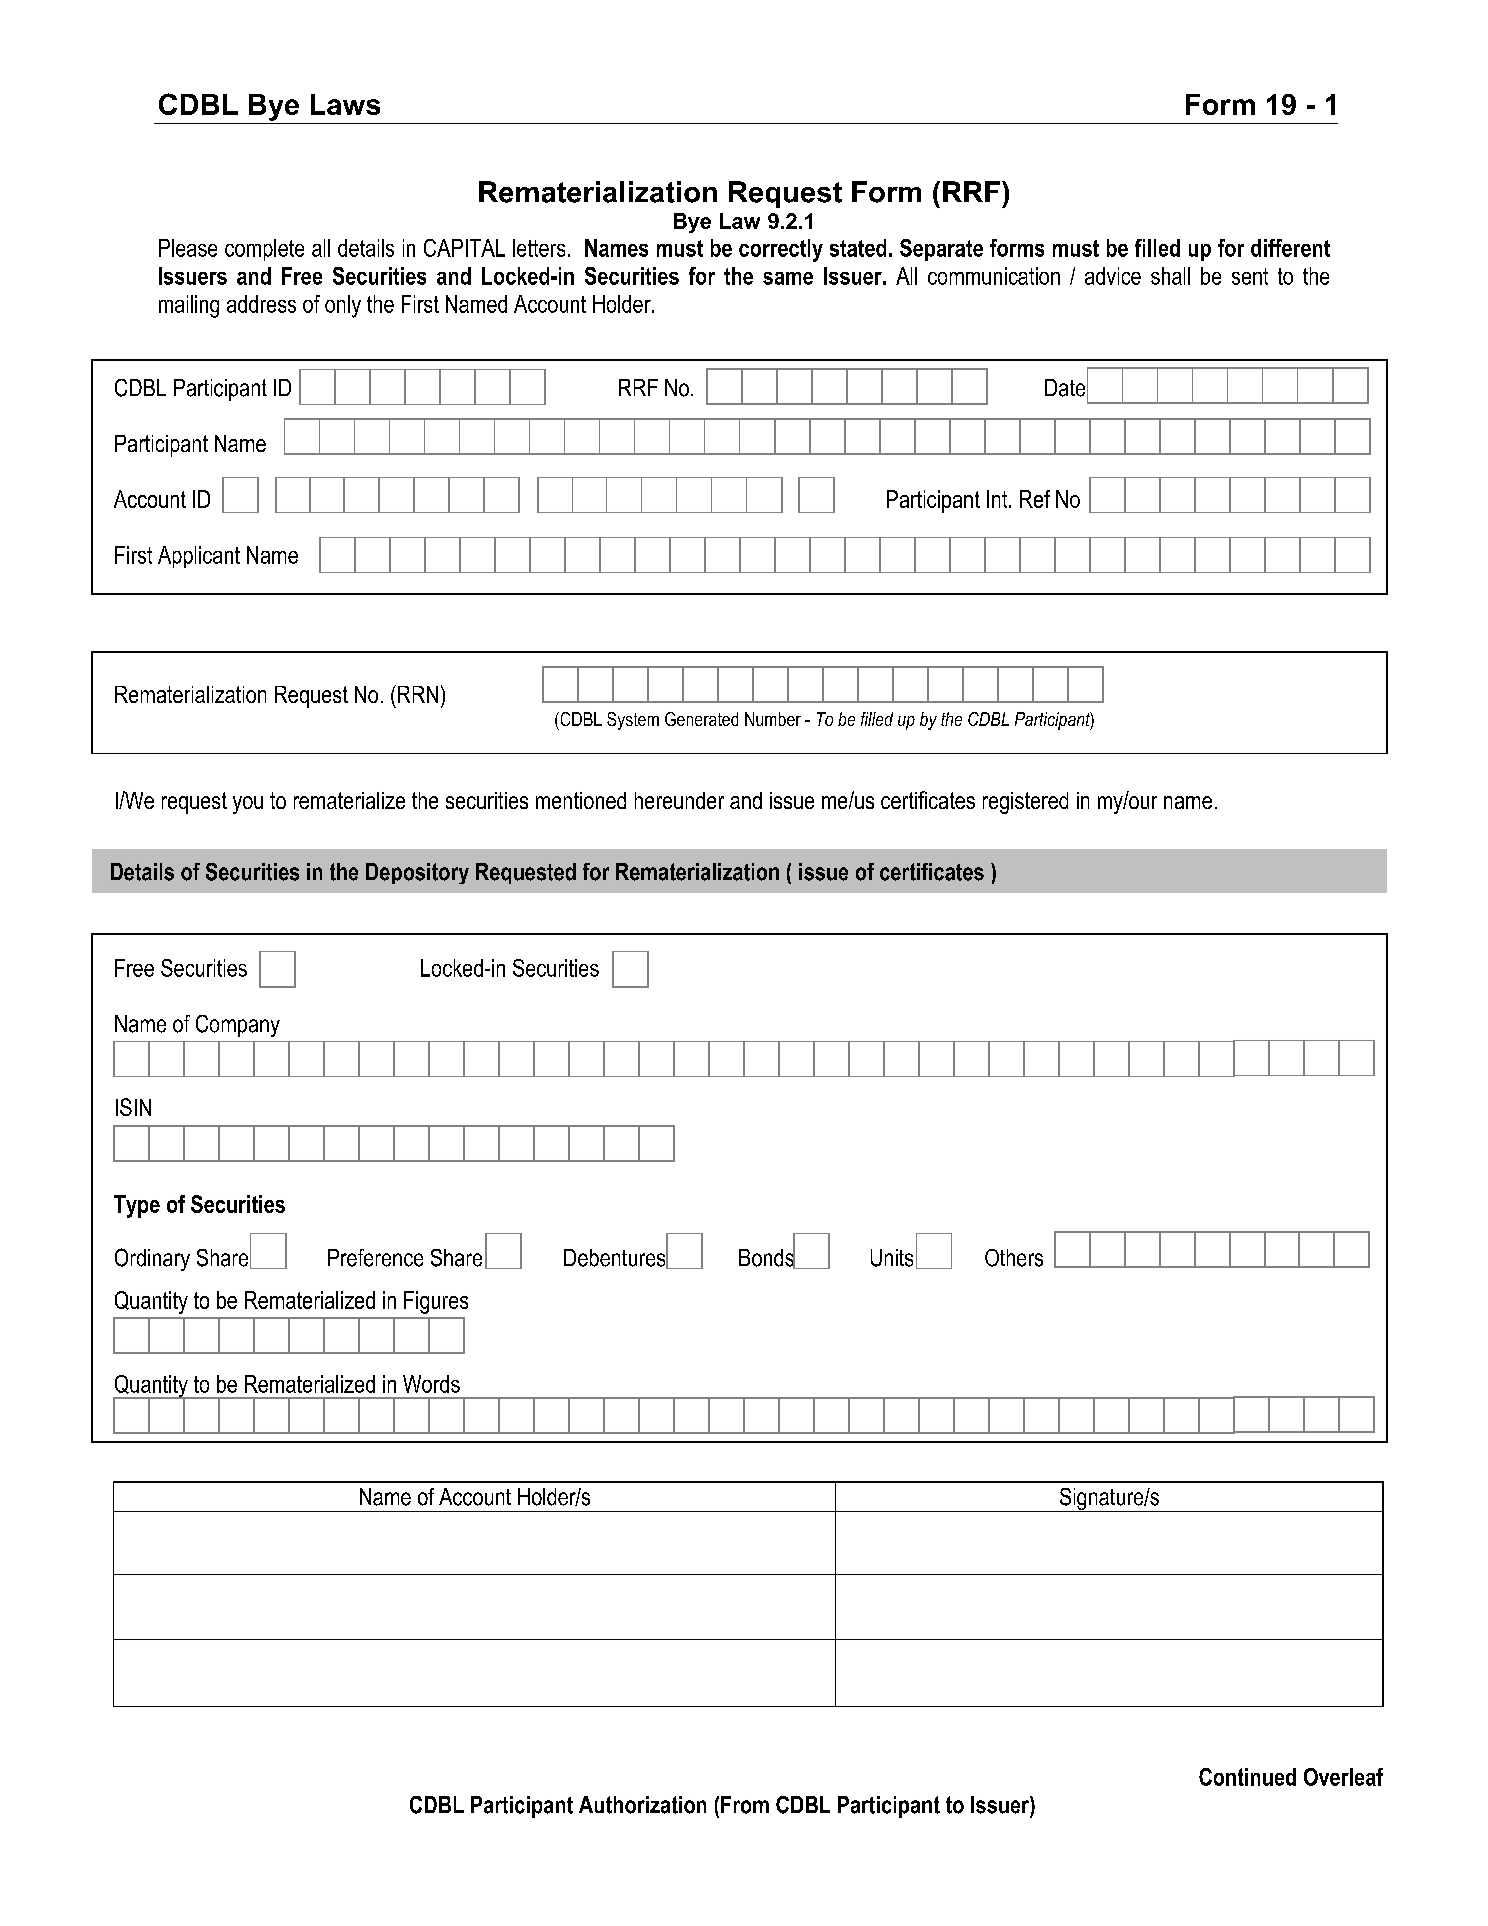 Image resolution: width=1488 pixels, height=1926 pixels. What do you see at coordinates (1025, 803) in the page?
I see `registered` at bounding box center [1025, 803].
